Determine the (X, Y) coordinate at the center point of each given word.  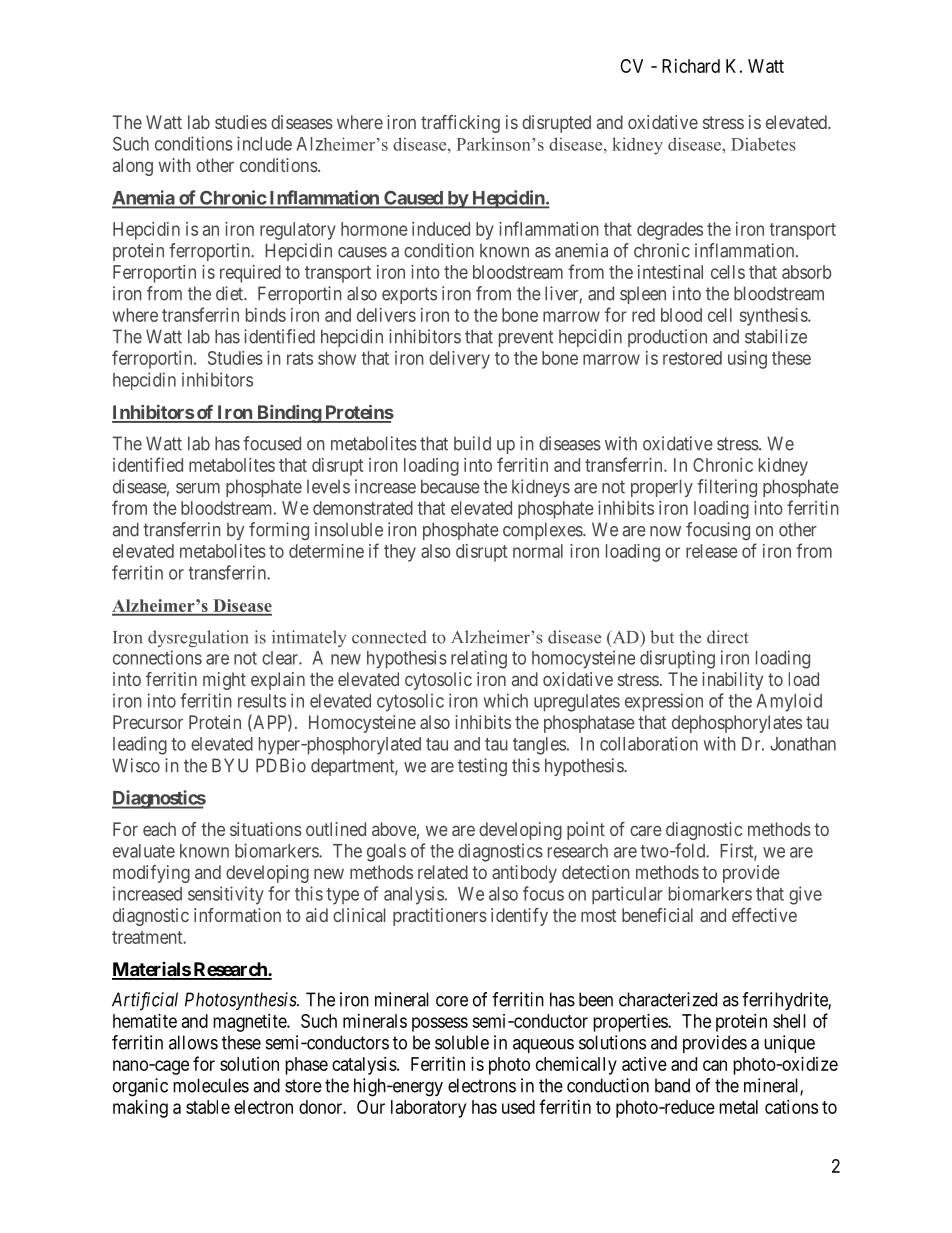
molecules (211, 1085)
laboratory (428, 1109)
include (264, 143)
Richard (691, 66)
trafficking (460, 124)
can (715, 1065)
